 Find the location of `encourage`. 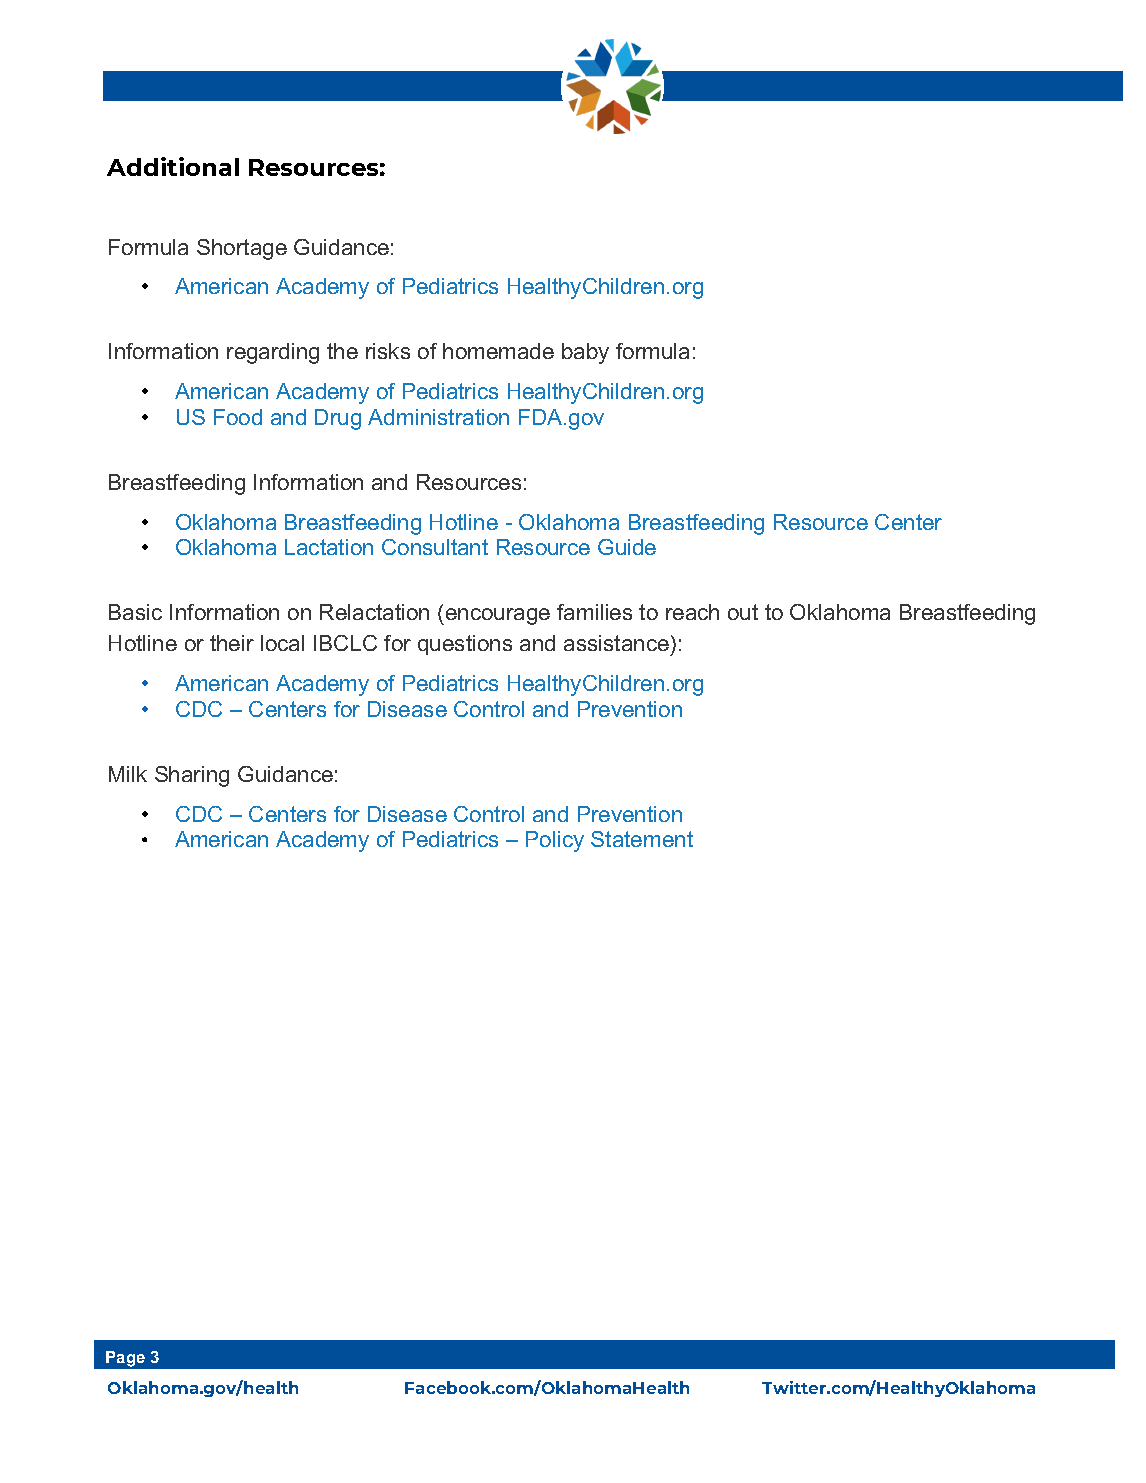

encourage is located at coordinates (498, 616).
